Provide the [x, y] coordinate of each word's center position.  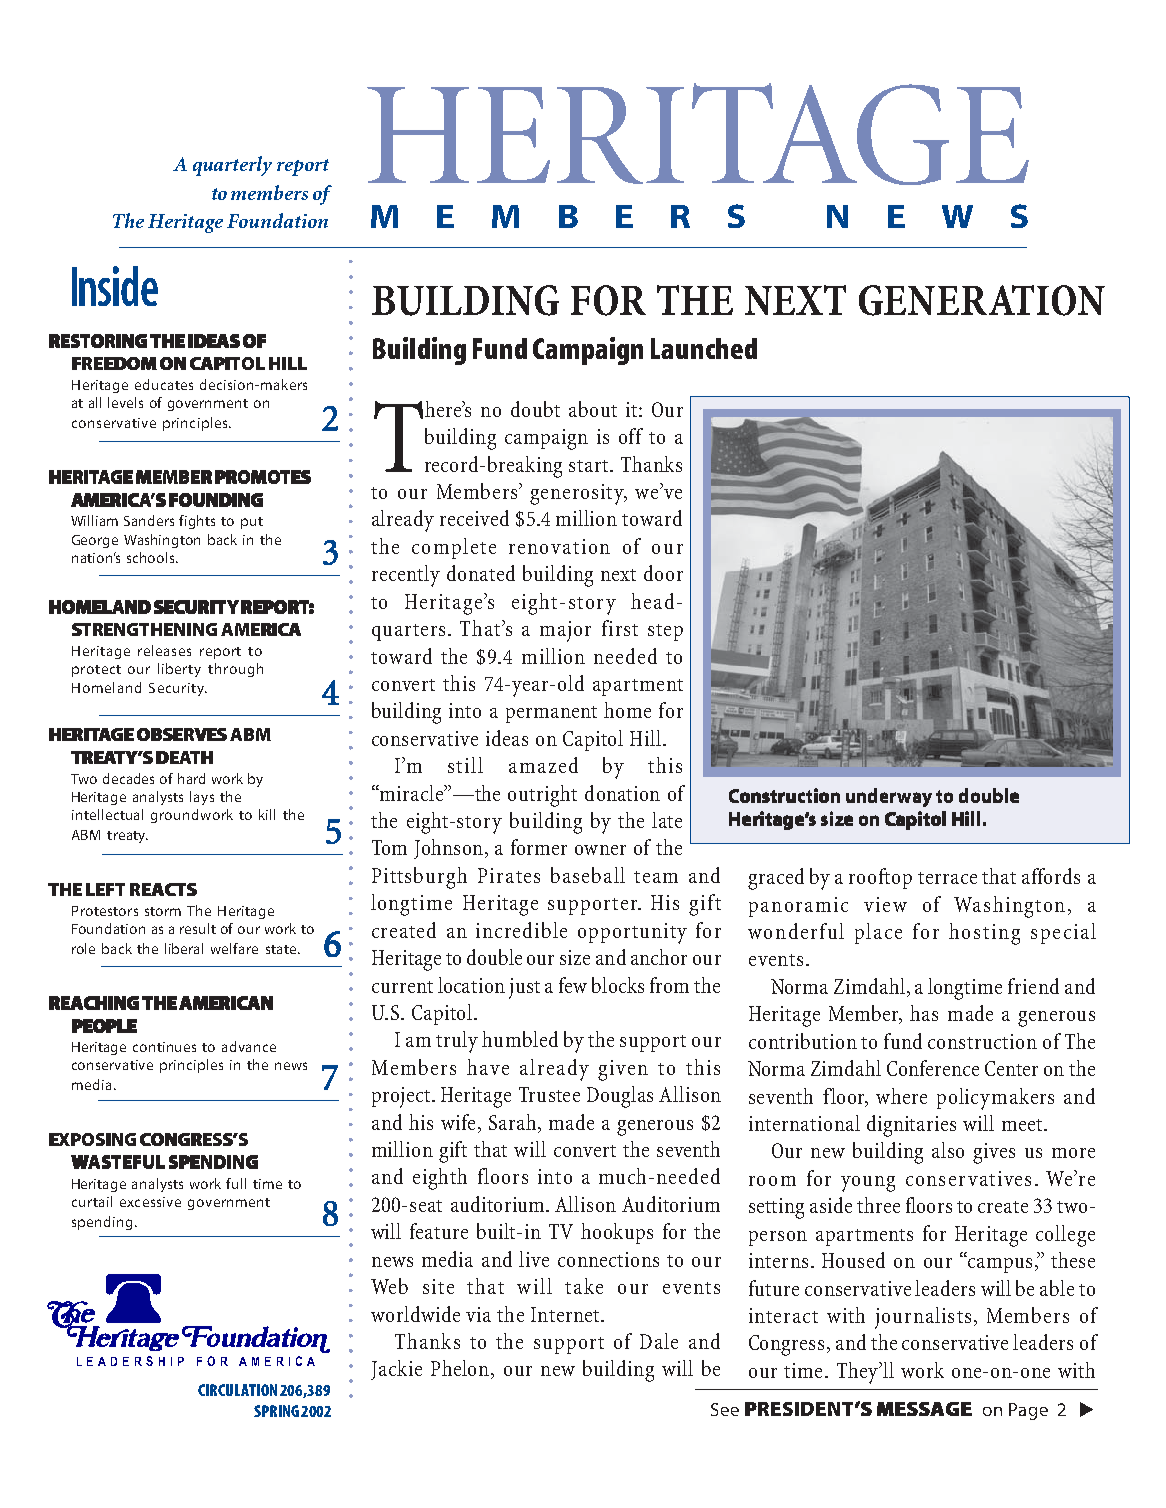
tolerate [564, 785]
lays [202, 798]
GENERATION [982, 300]
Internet [566, 1314]
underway [889, 797]
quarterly [232, 166]
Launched [704, 348]
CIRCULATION [237, 1390]
